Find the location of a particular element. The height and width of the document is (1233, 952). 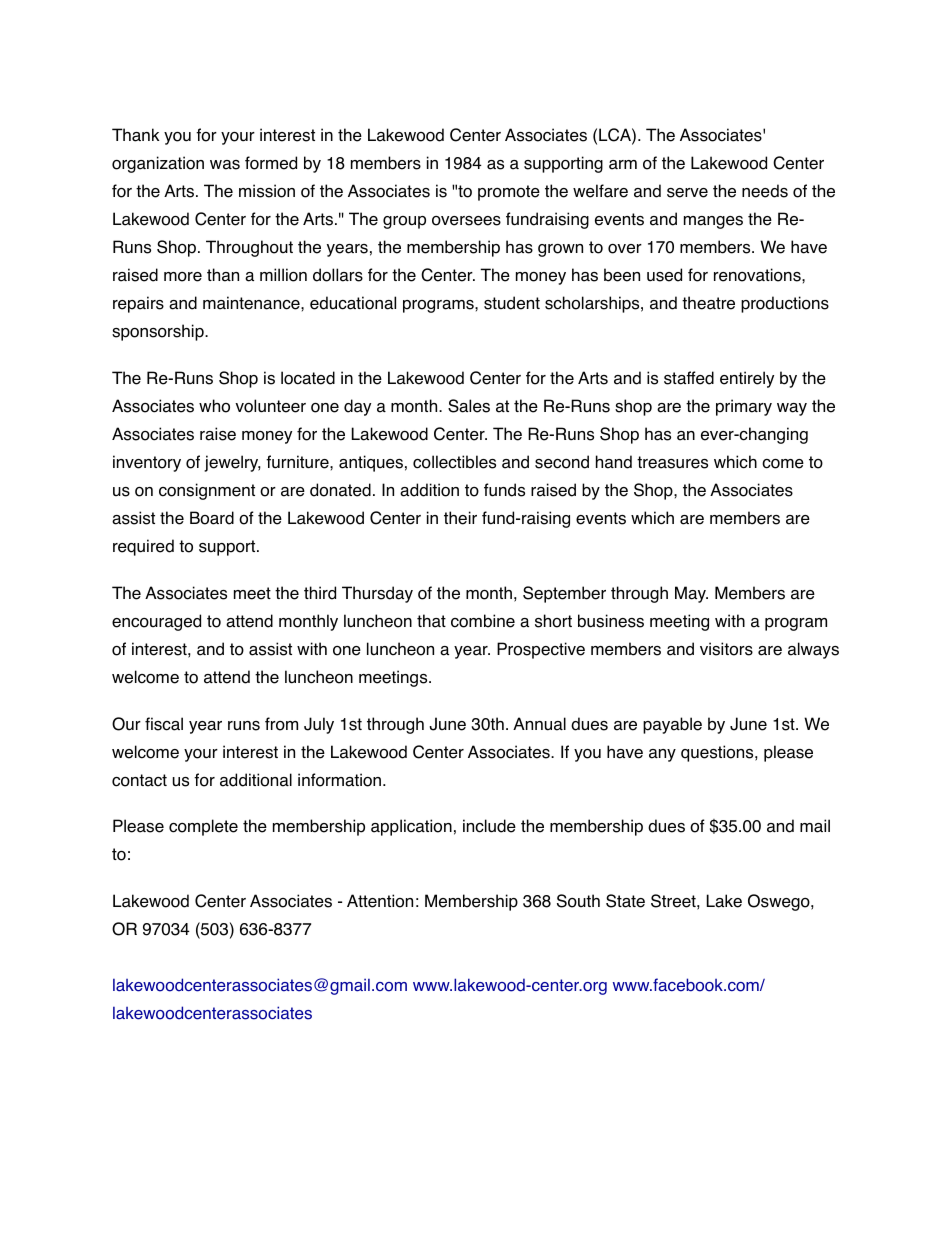

entirely is located at coordinates (747, 379).
